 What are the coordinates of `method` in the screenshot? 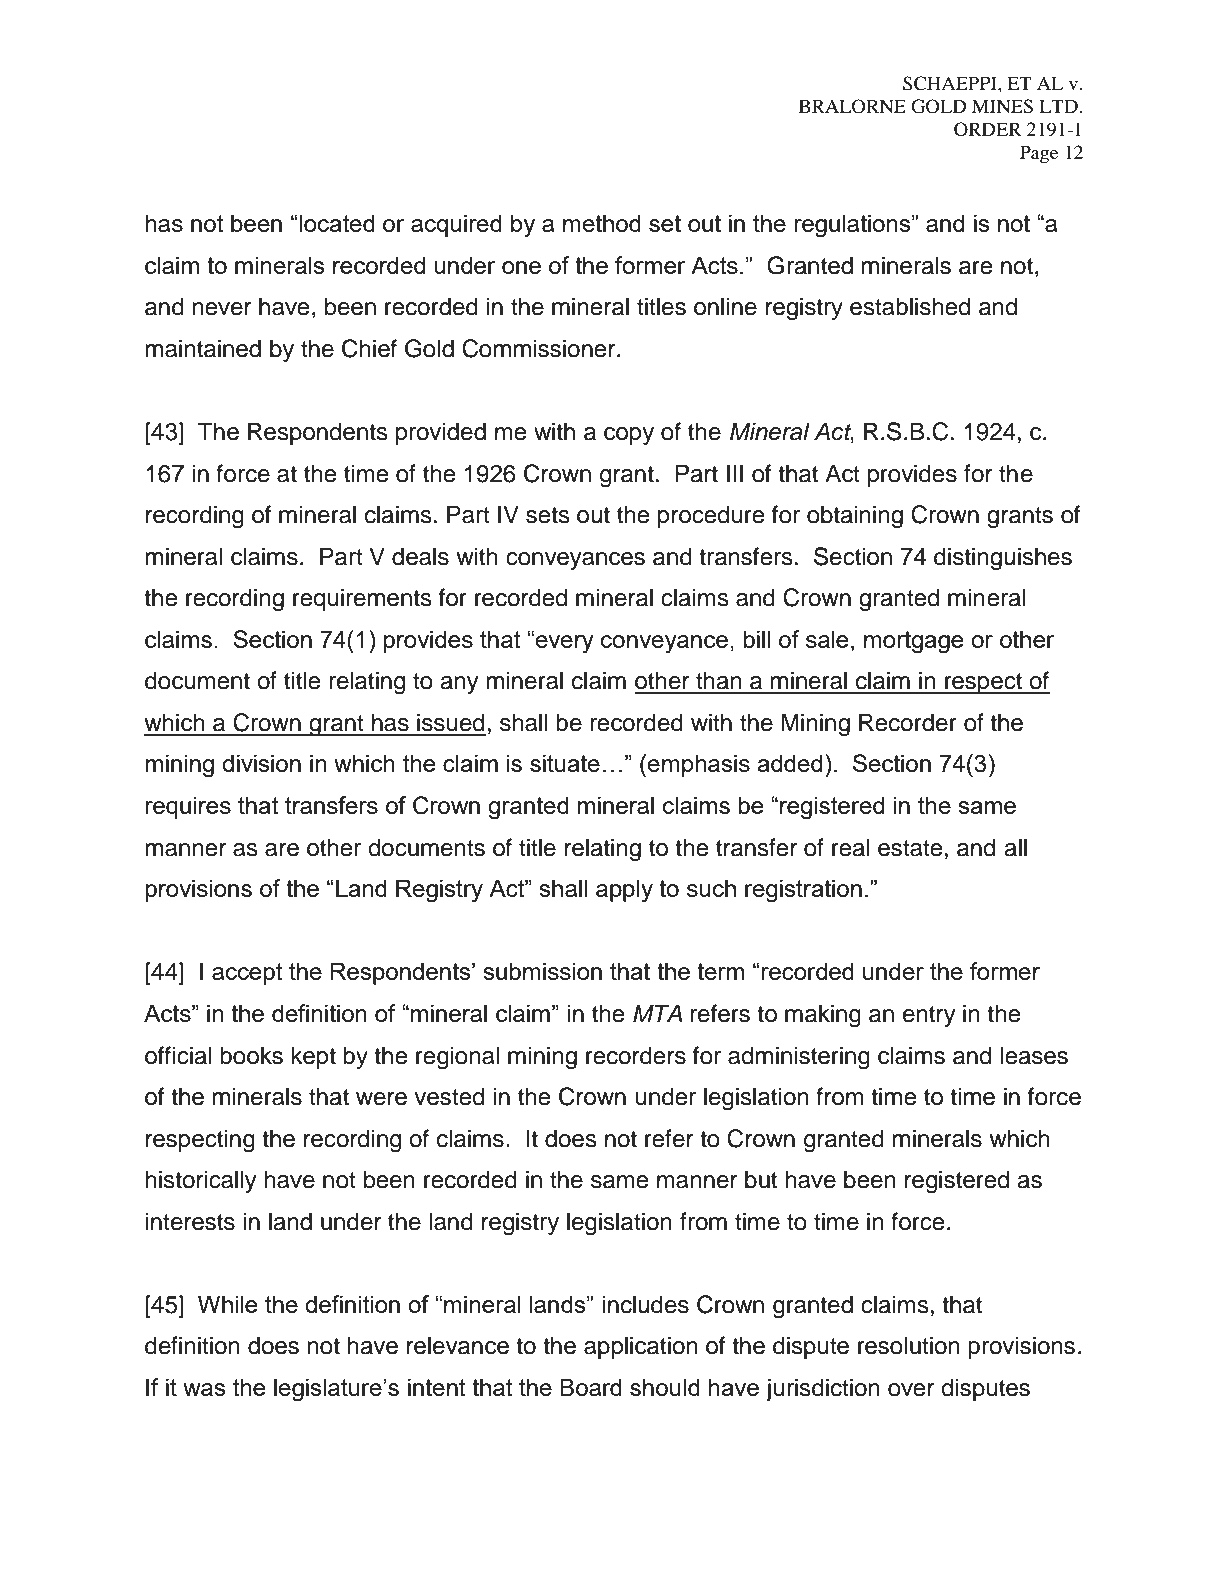 It's located at (602, 223).
